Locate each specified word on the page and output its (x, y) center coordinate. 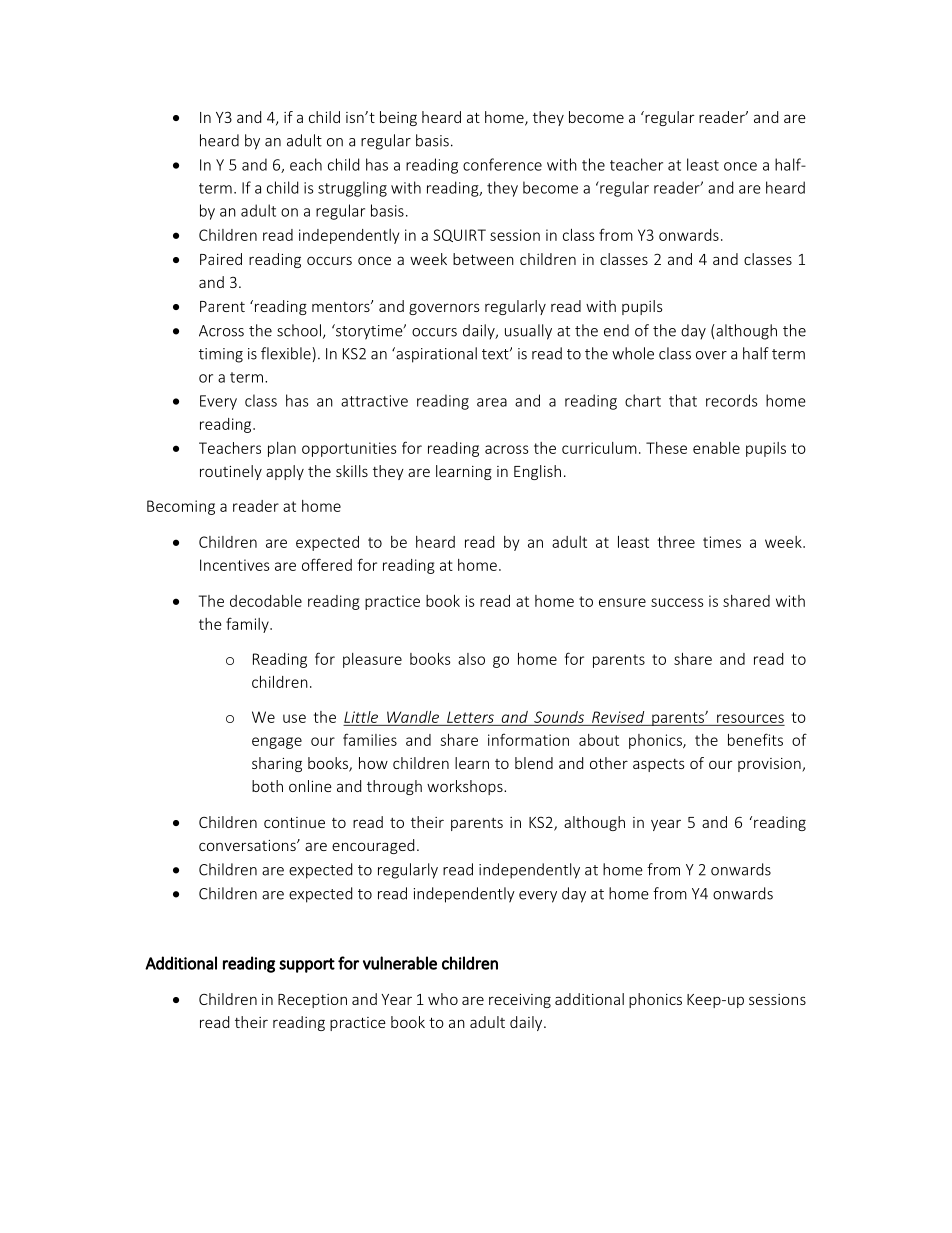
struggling (352, 189)
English (537, 472)
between (483, 259)
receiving (520, 1001)
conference (502, 164)
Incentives (235, 565)
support (307, 965)
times (722, 542)
